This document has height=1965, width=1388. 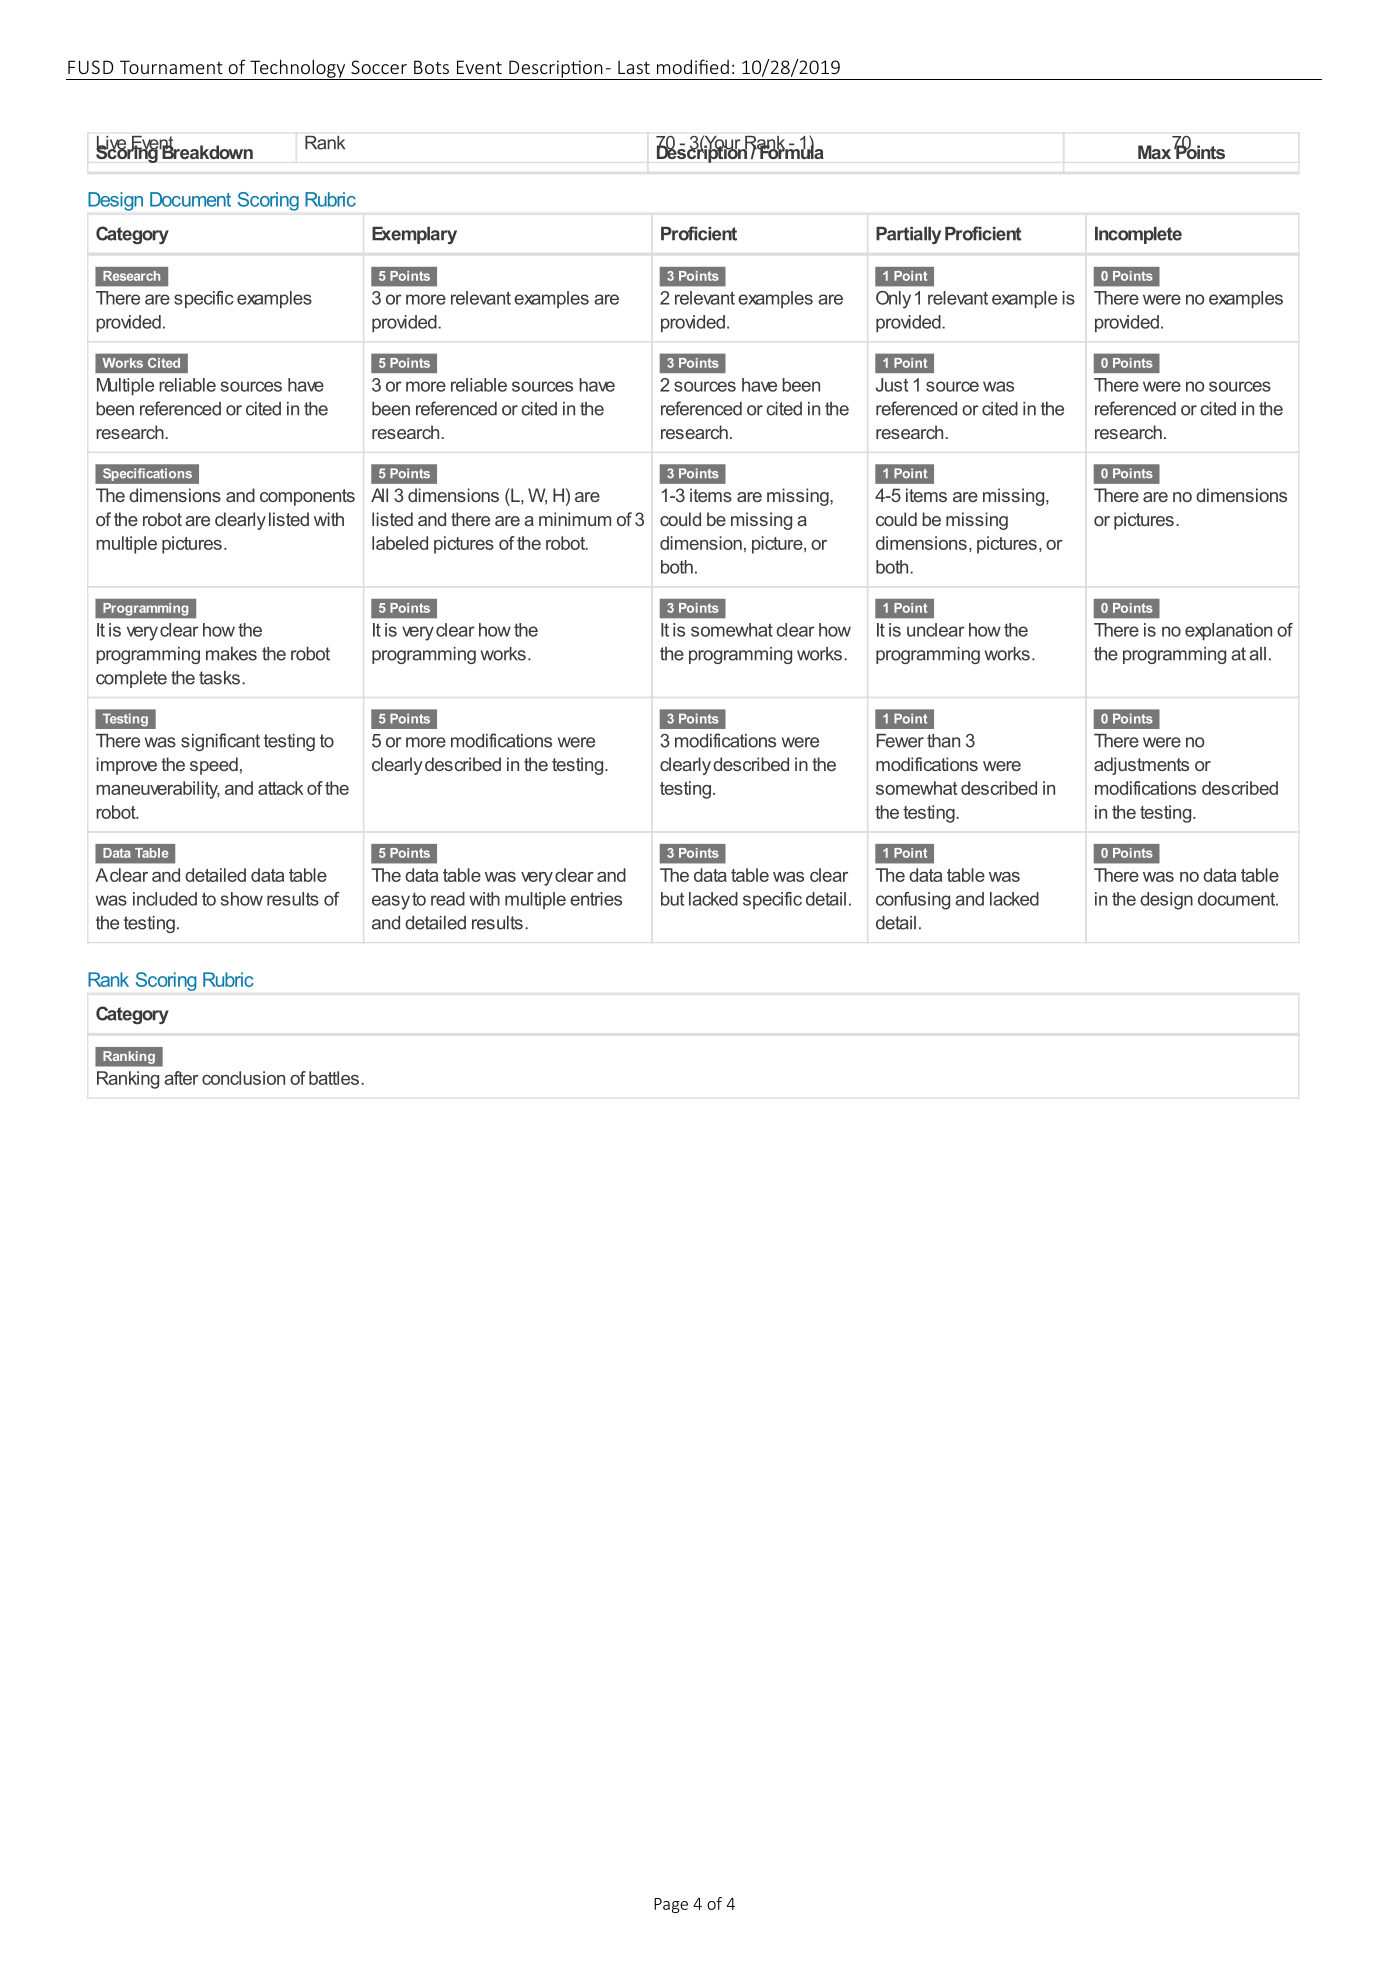 I want to click on conclusion, so click(x=243, y=1078).
